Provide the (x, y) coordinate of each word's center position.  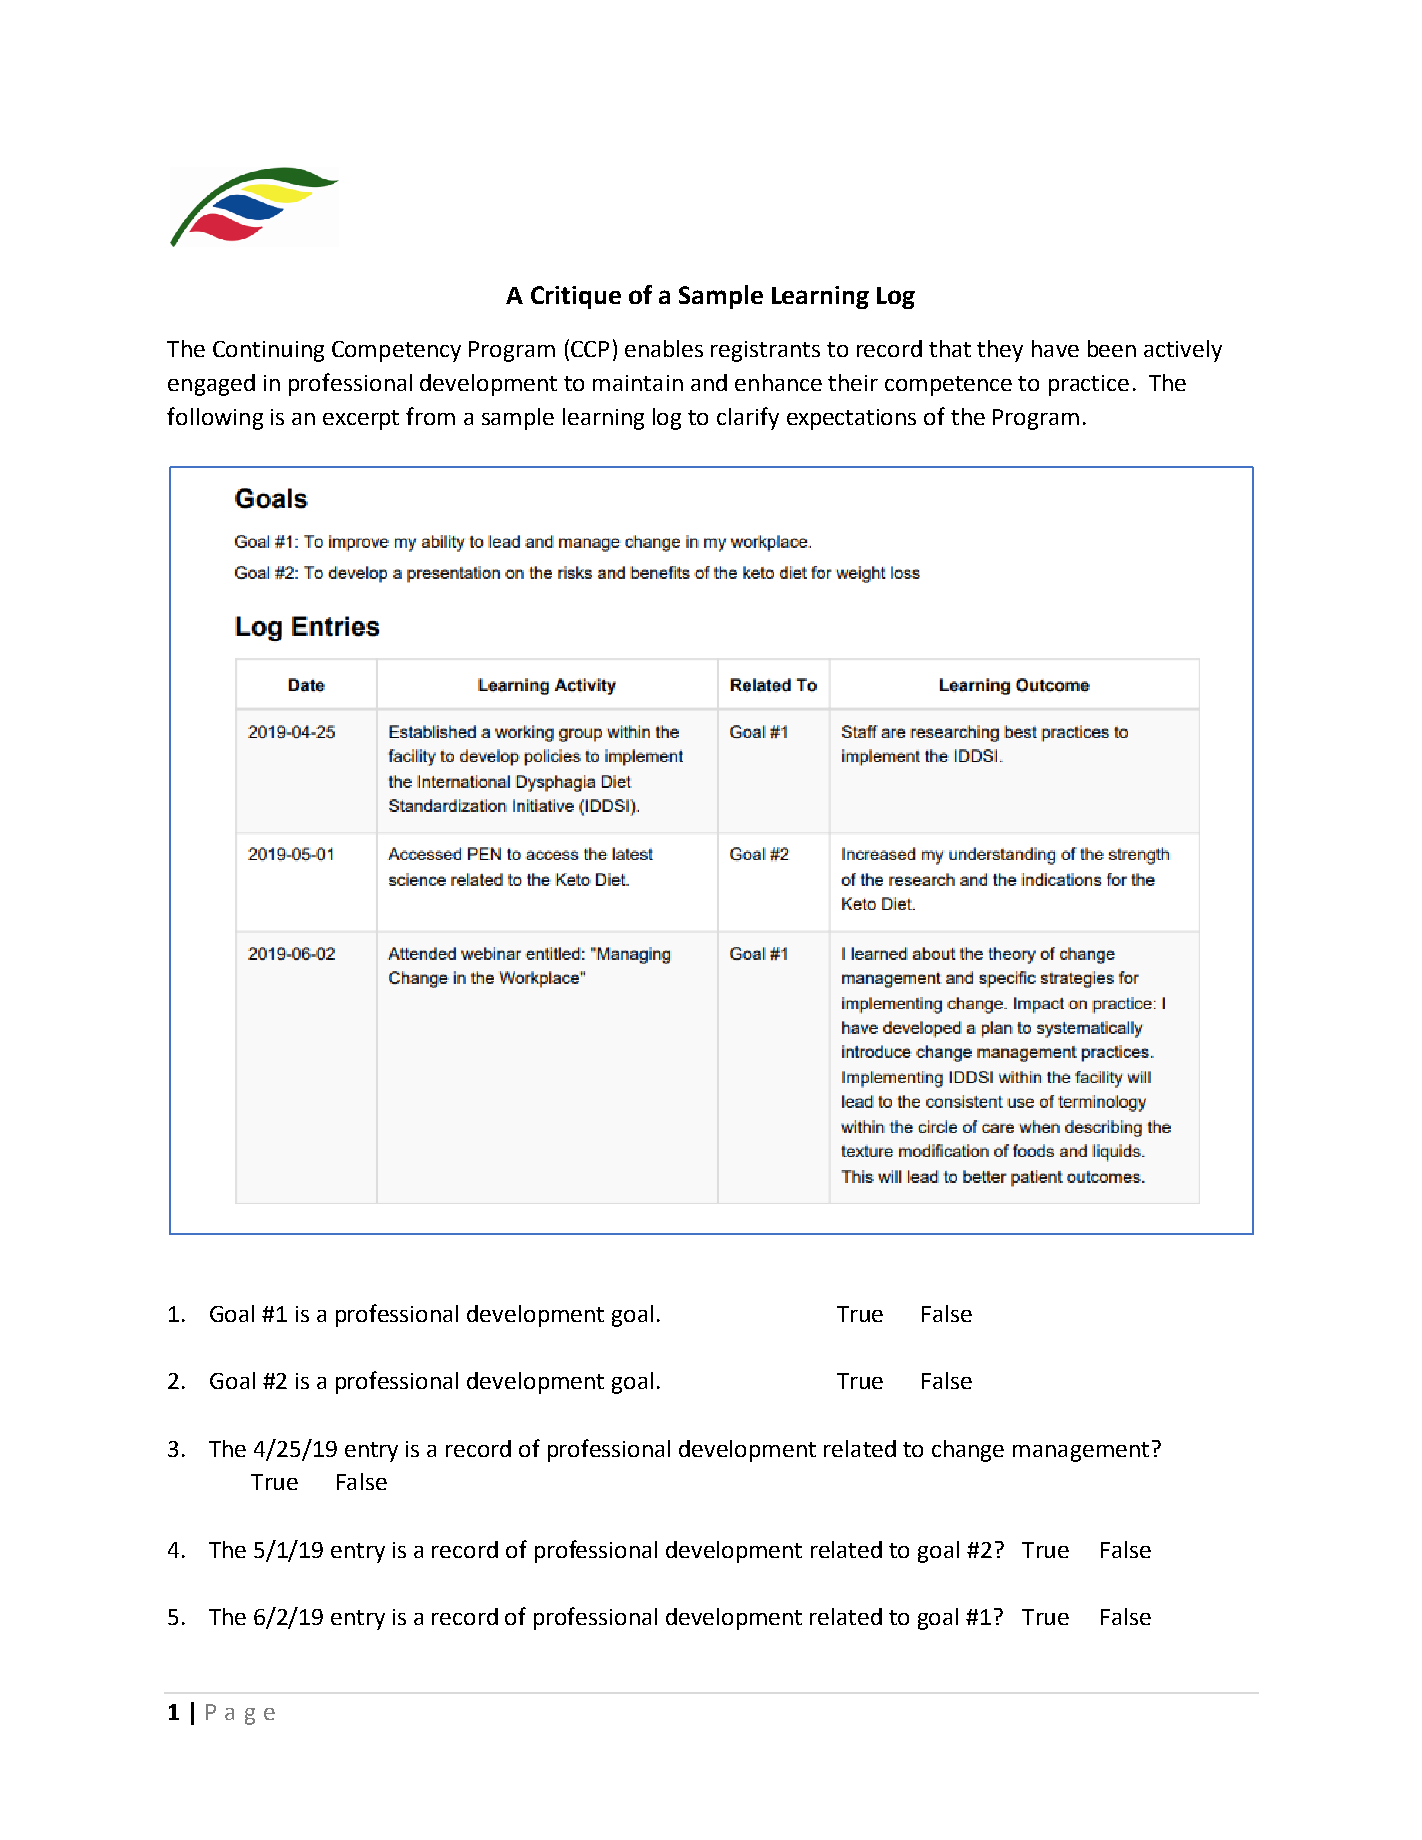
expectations (851, 419)
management (1081, 1452)
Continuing (268, 351)
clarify (748, 418)
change (968, 1451)
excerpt (361, 420)
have (1055, 348)
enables (664, 348)
